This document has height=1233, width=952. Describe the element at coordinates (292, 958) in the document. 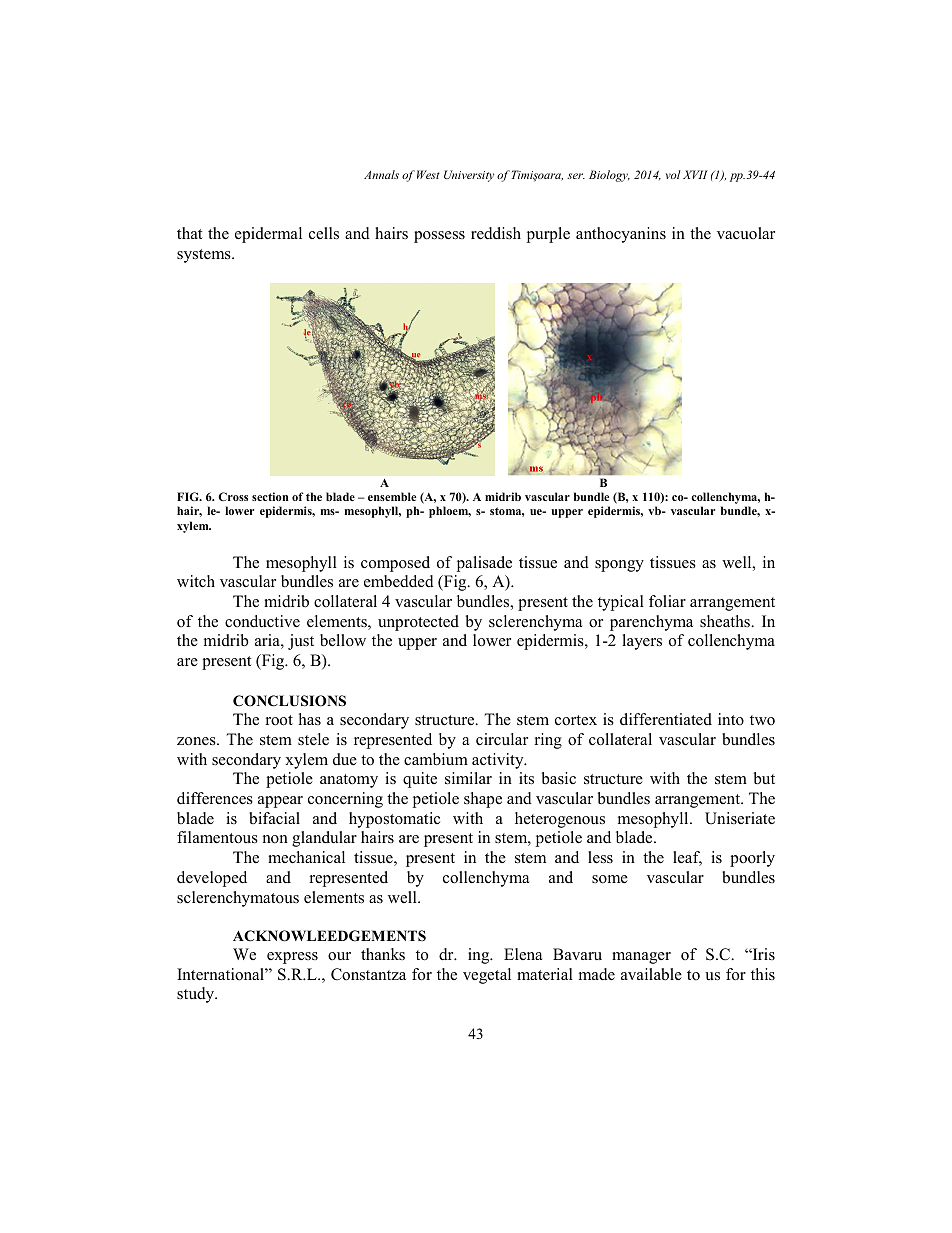

I see `express` at that location.
